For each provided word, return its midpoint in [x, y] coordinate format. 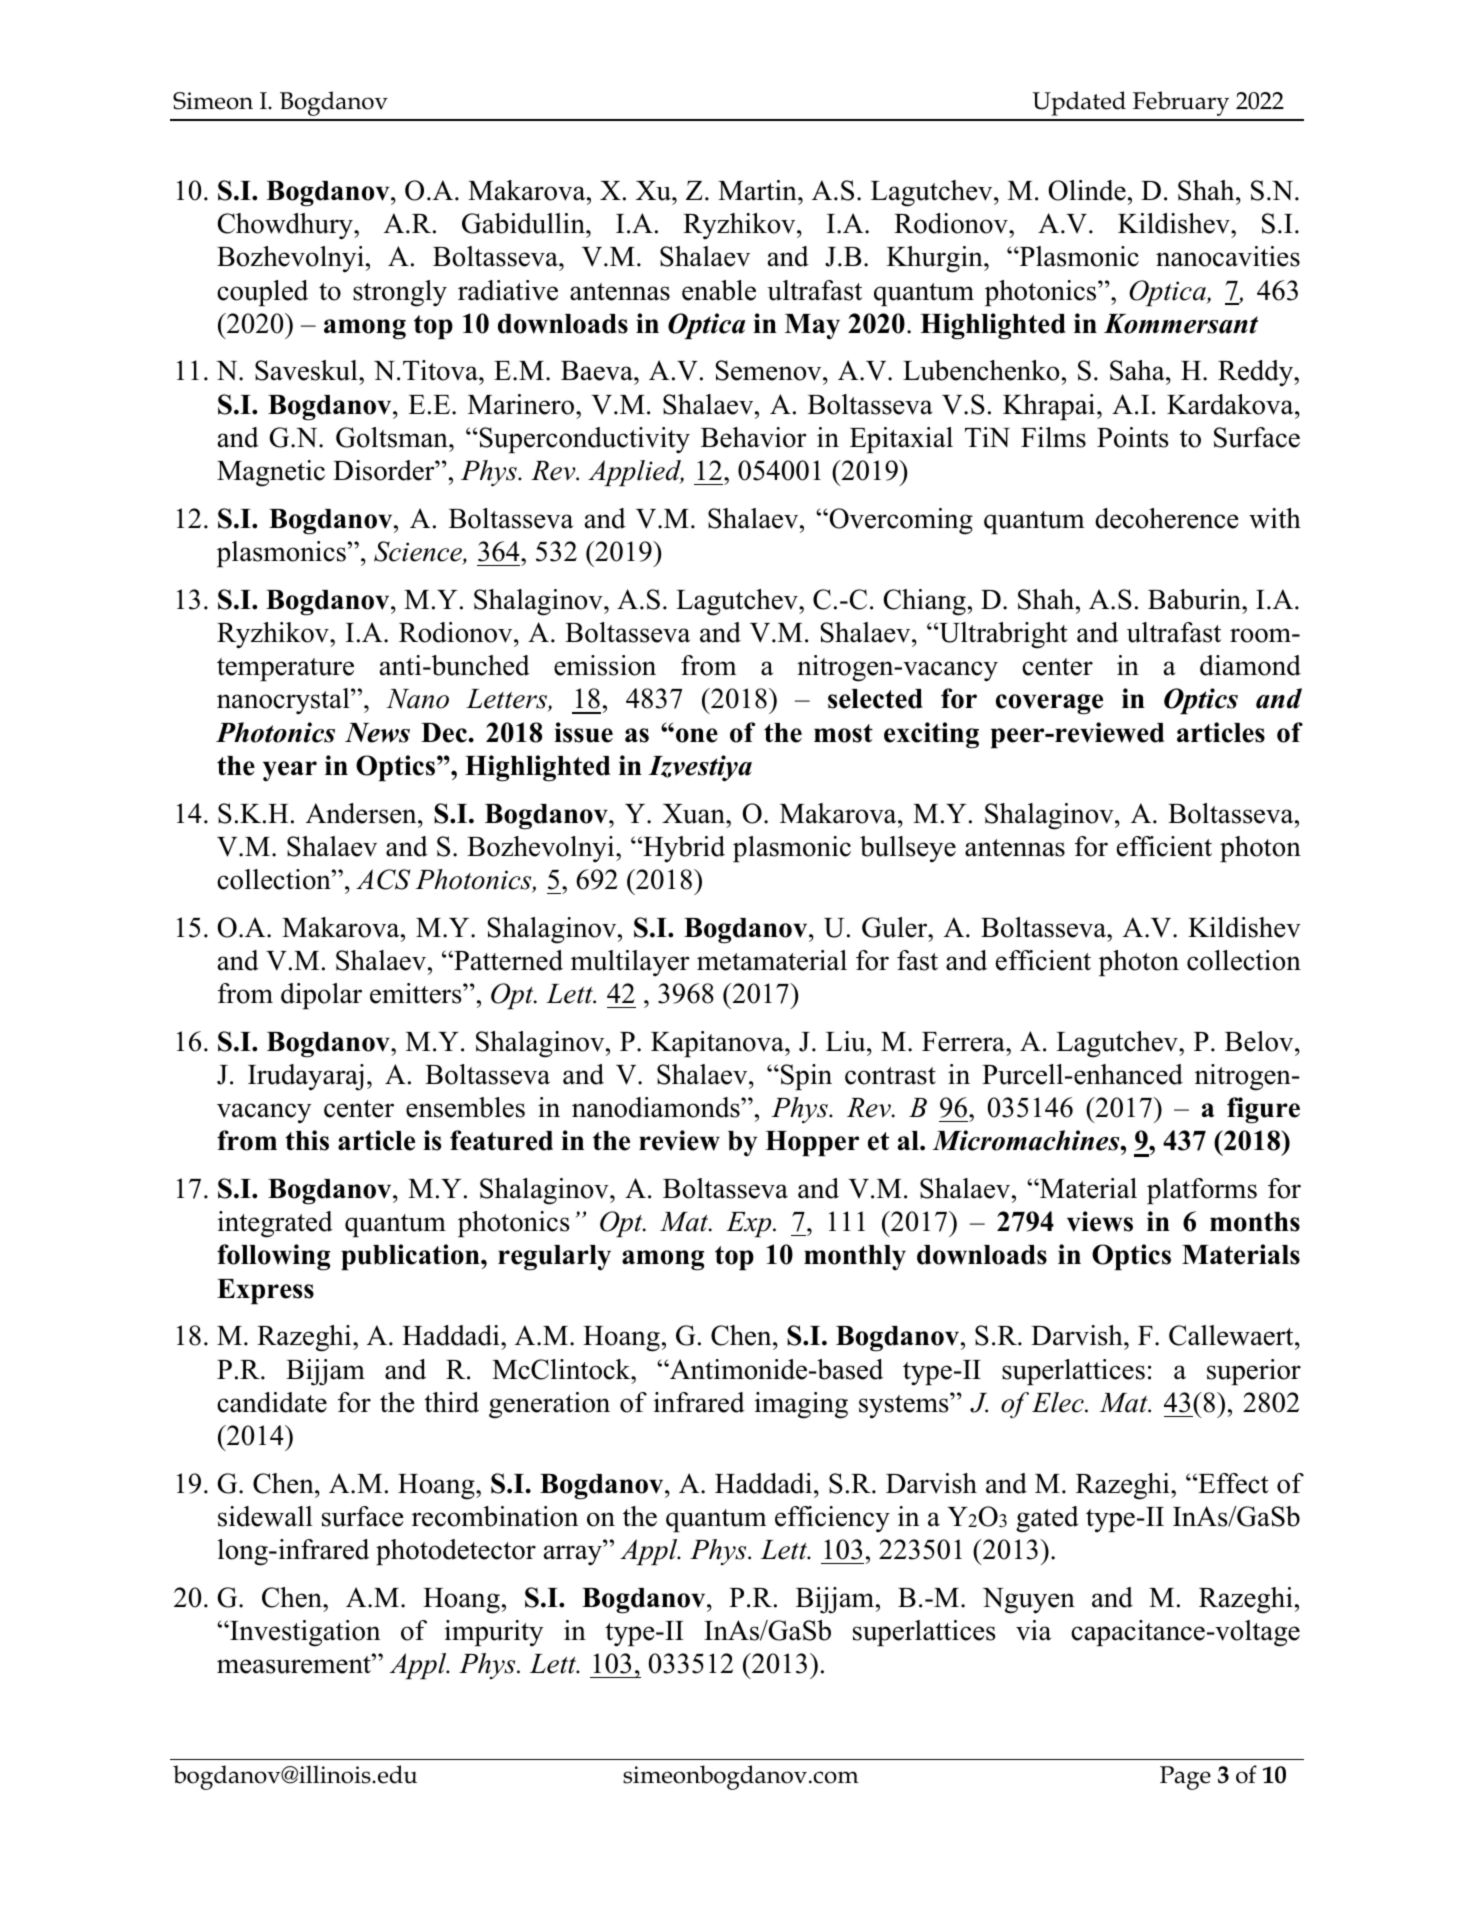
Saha [1138, 370]
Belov [1260, 1041]
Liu [847, 1041]
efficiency [832, 1519]
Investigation [304, 1633]
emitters [417, 993]
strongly [400, 293]
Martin [758, 190]
